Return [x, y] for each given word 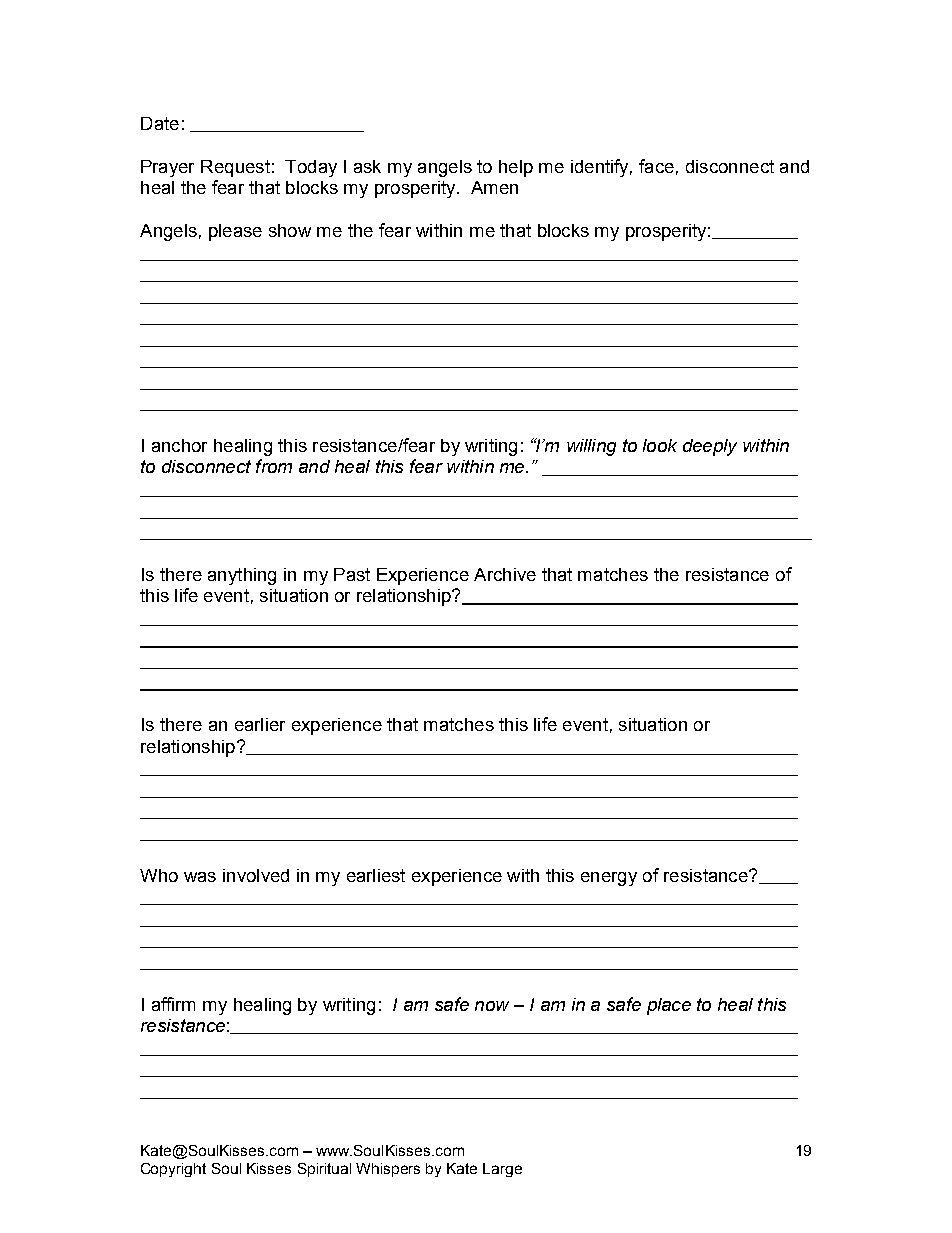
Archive [505, 574]
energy [609, 879]
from [274, 466]
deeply [710, 447]
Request [235, 168]
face [656, 166]
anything [242, 576]
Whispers [388, 1170]
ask [367, 166]
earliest [376, 875]
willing [591, 447]
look [660, 445]
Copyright [173, 1170]
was [200, 877]
